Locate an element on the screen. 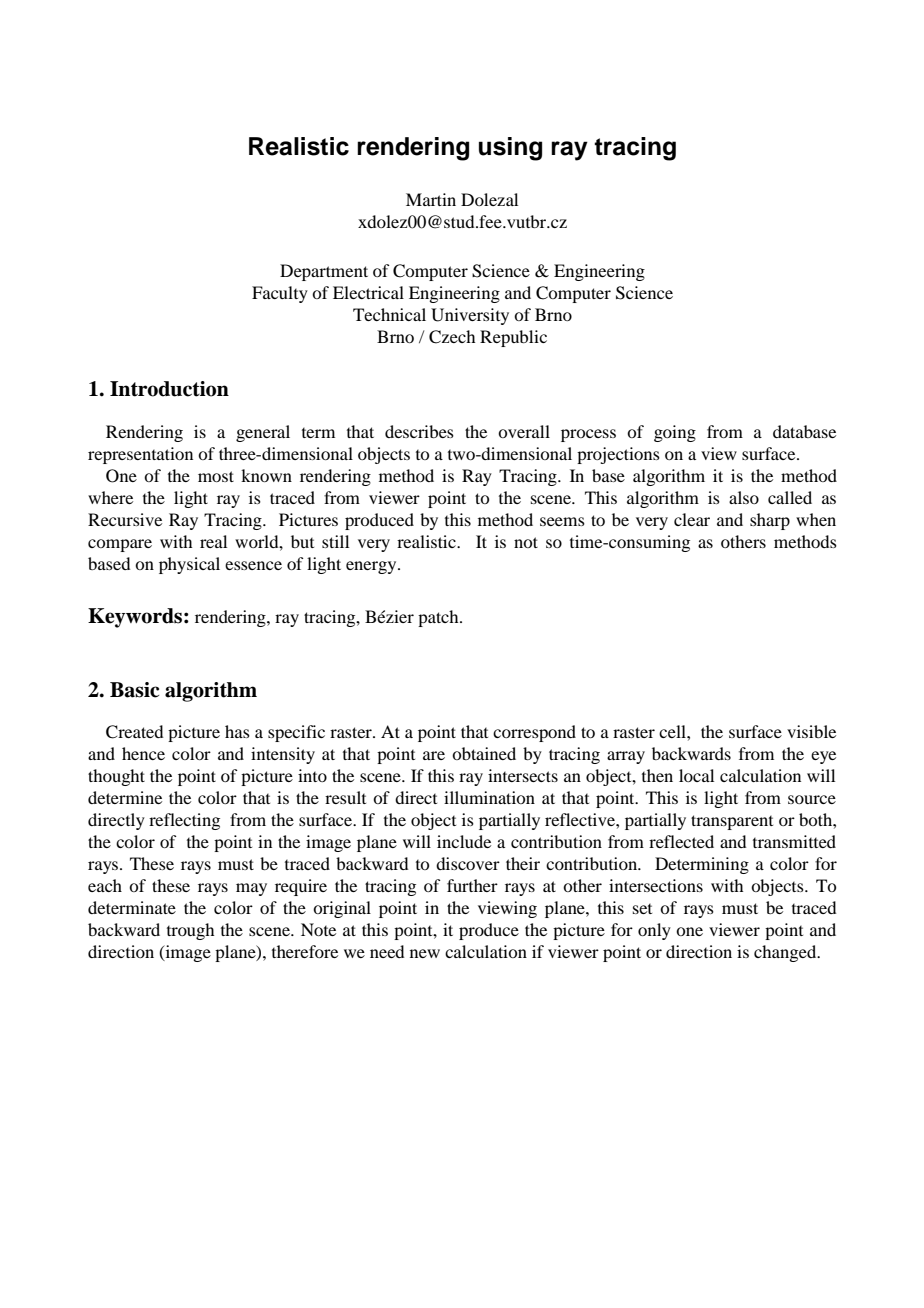  using is located at coordinates (510, 149).
